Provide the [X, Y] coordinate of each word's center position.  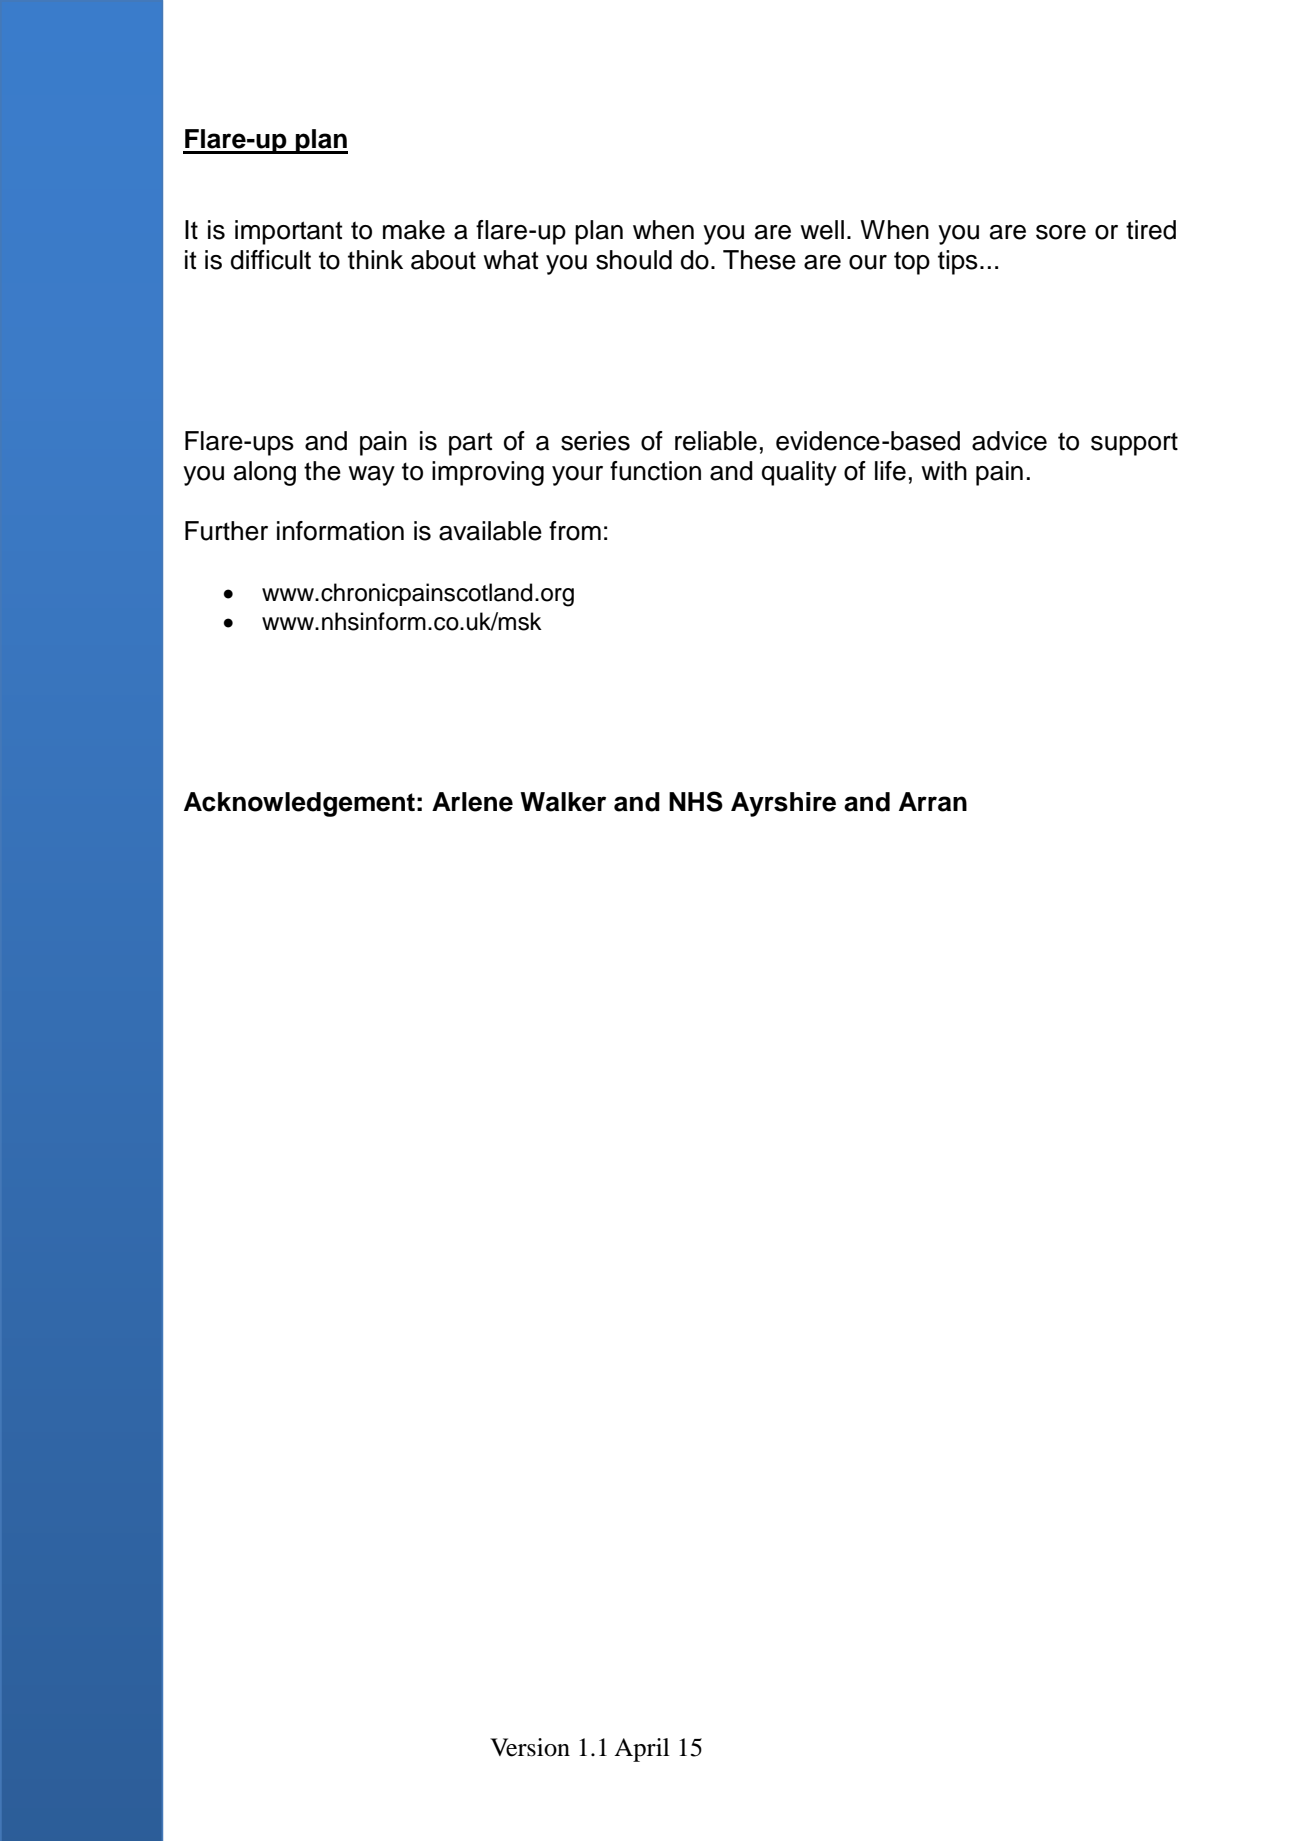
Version [530, 1747]
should [634, 260]
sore [1061, 232]
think [375, 259]
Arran [933, 802]
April [642, 1750]
